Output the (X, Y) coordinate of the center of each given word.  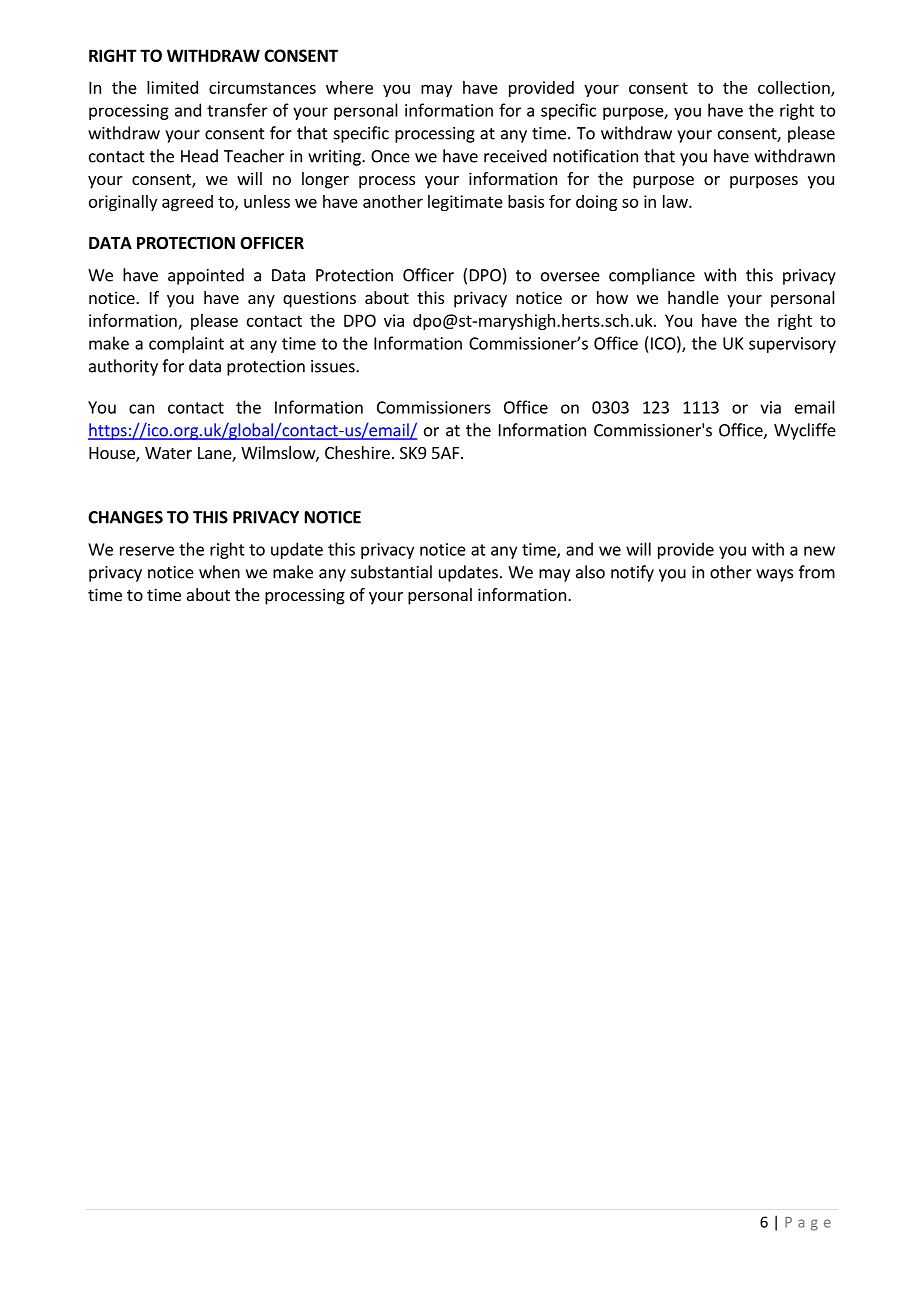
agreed (187, 203)
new (819, 551)
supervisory (792, 345)
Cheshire (357, 452)
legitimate (465, 203)
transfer (237, 110)
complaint (186, 344)
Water (168, 453)
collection (795, 88)
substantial (391, 572)
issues (334, 366)
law (676, 201)
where (349, 87)
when (219, 572)
